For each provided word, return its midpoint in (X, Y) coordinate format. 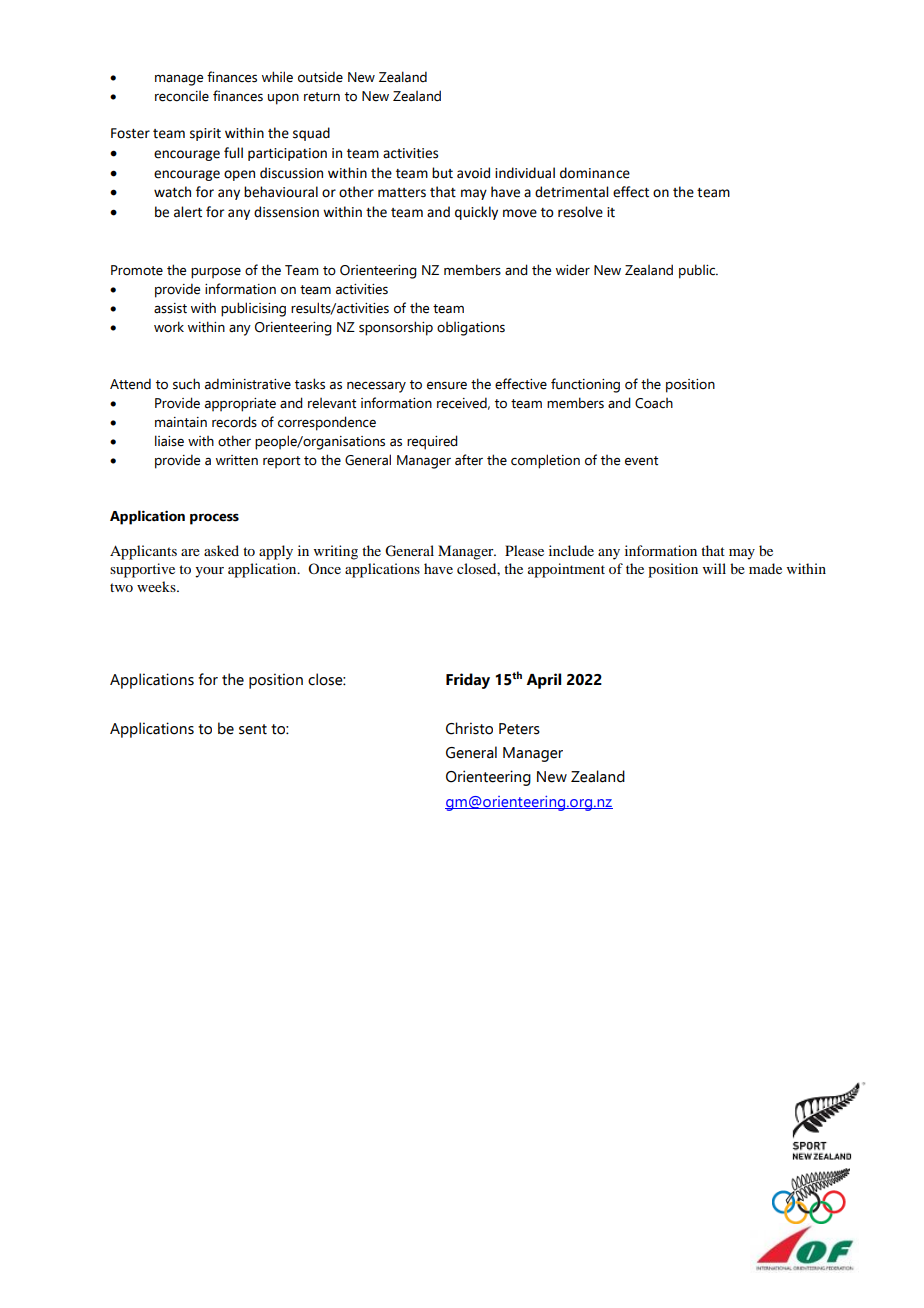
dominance (595, 173)
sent (253, 729)
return (322, 97)
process (214, 519)
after (469, 460)
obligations (471, 329)
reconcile (182, 96)
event (641, 461)
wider (573, 270)
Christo (469, 728)
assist (170, 308)
